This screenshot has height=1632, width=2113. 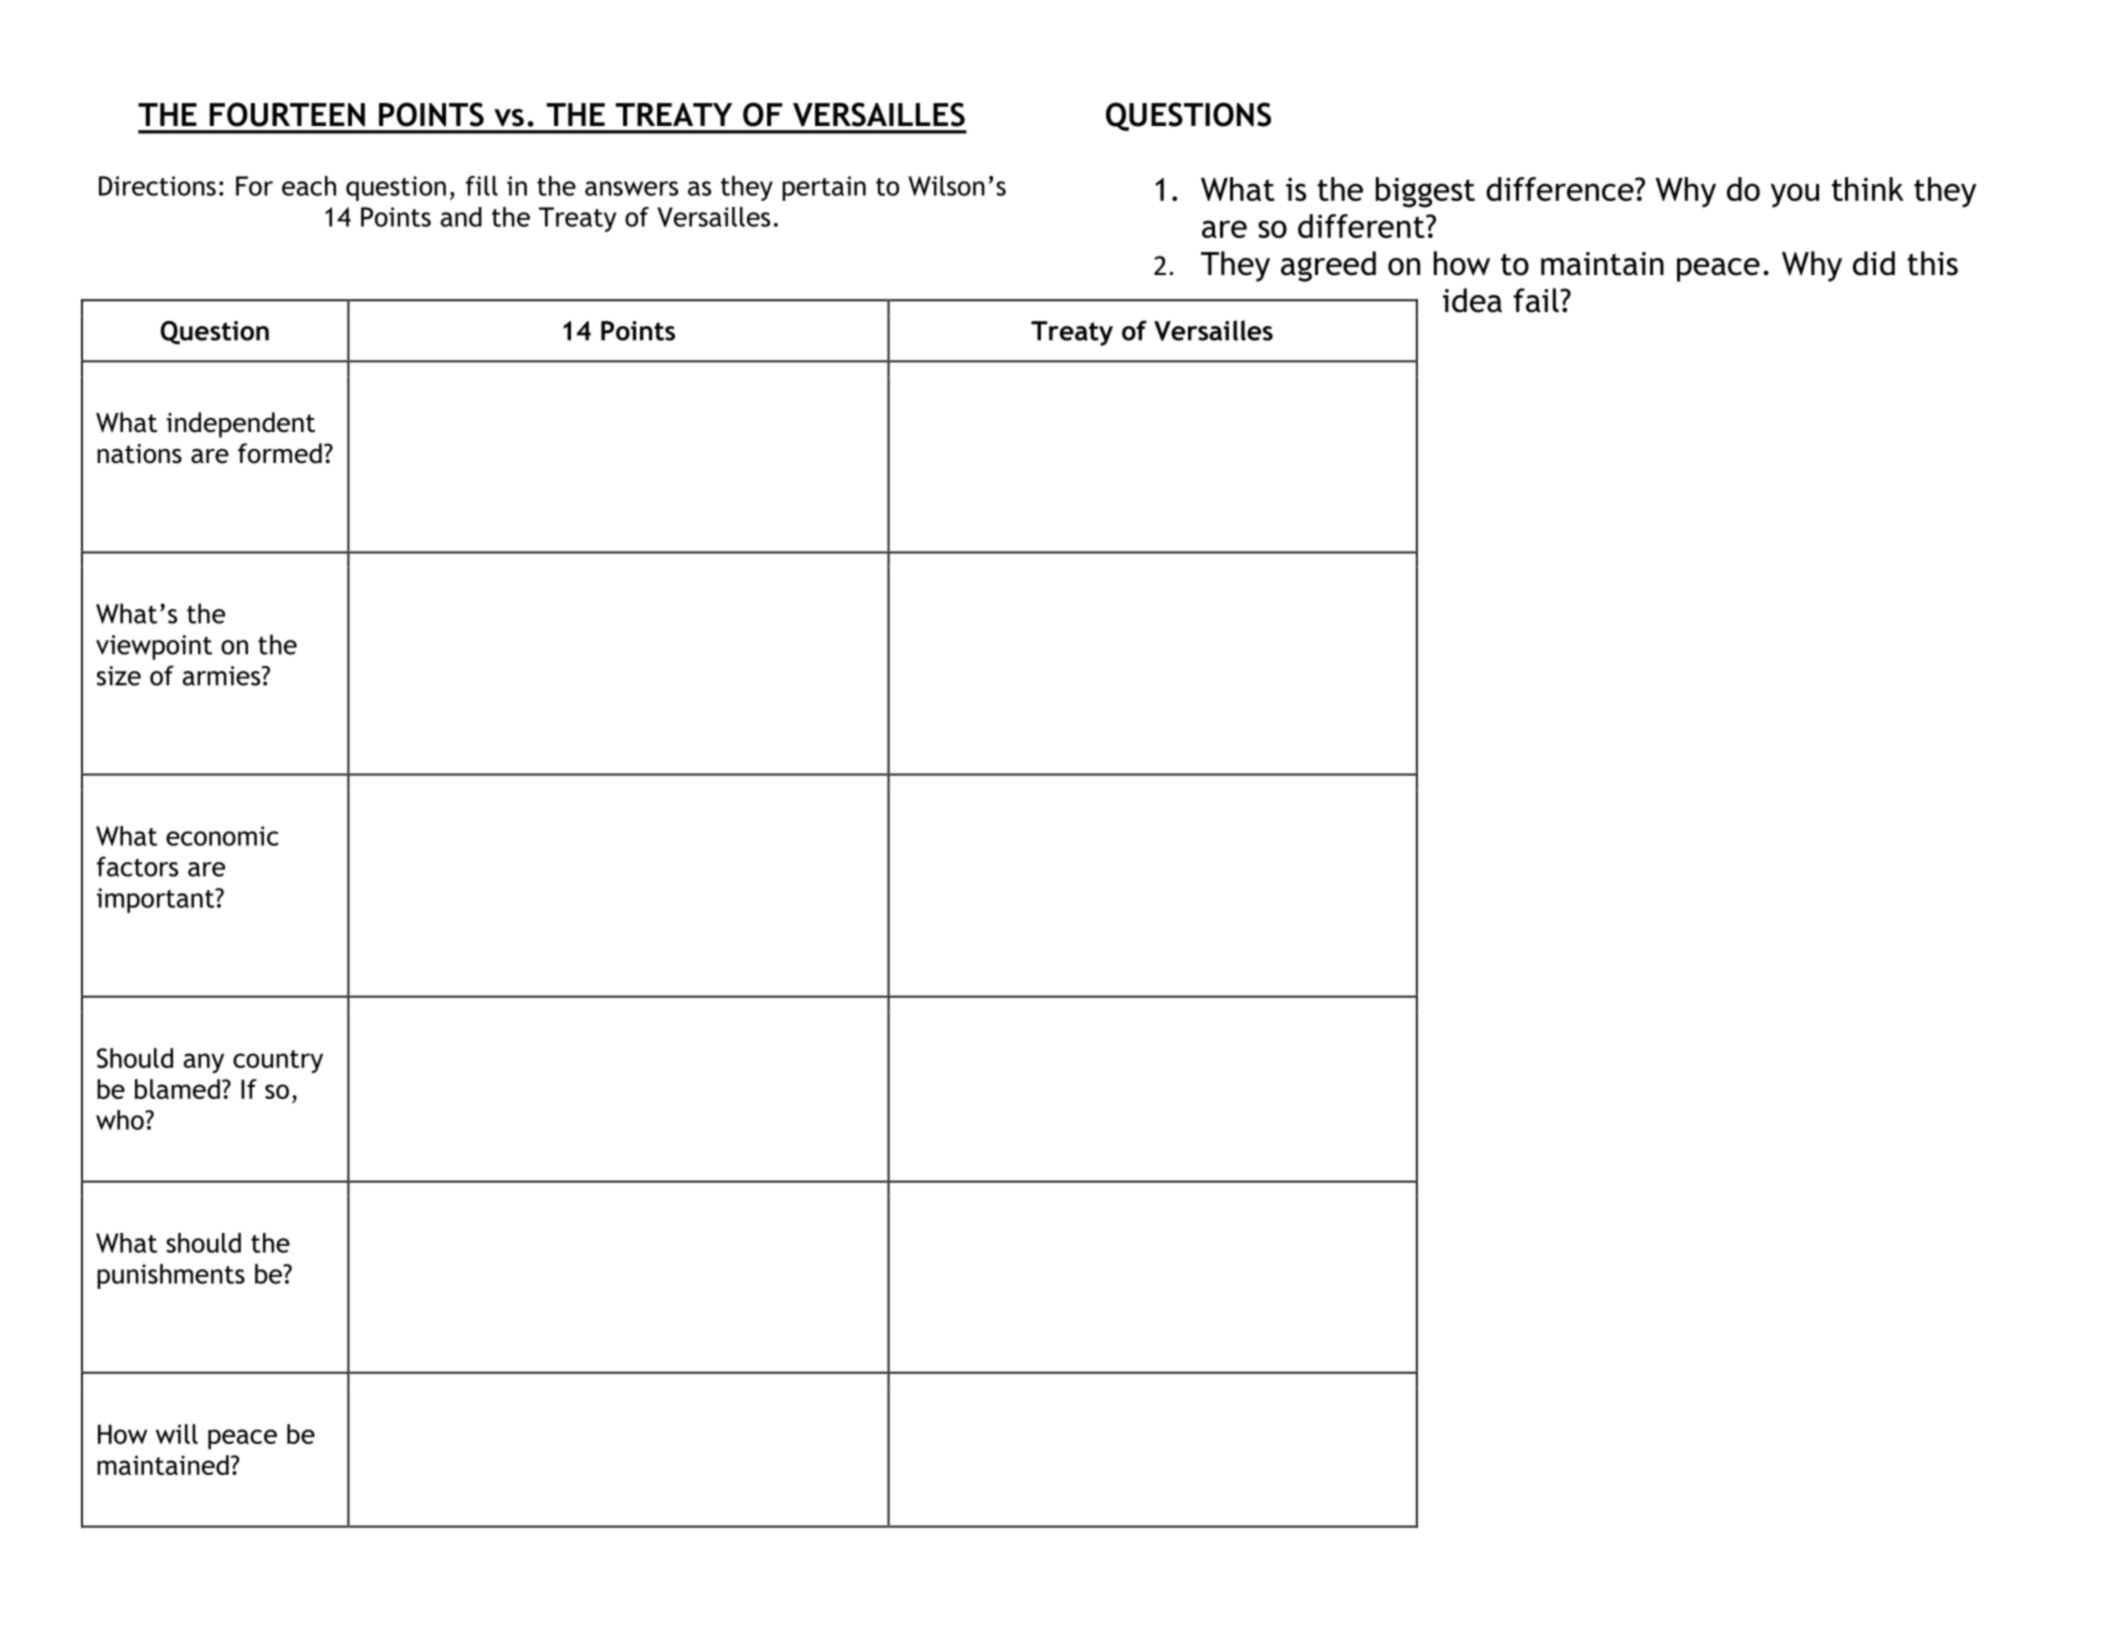 I want to click on idea, so click(x=1472, y=300).
